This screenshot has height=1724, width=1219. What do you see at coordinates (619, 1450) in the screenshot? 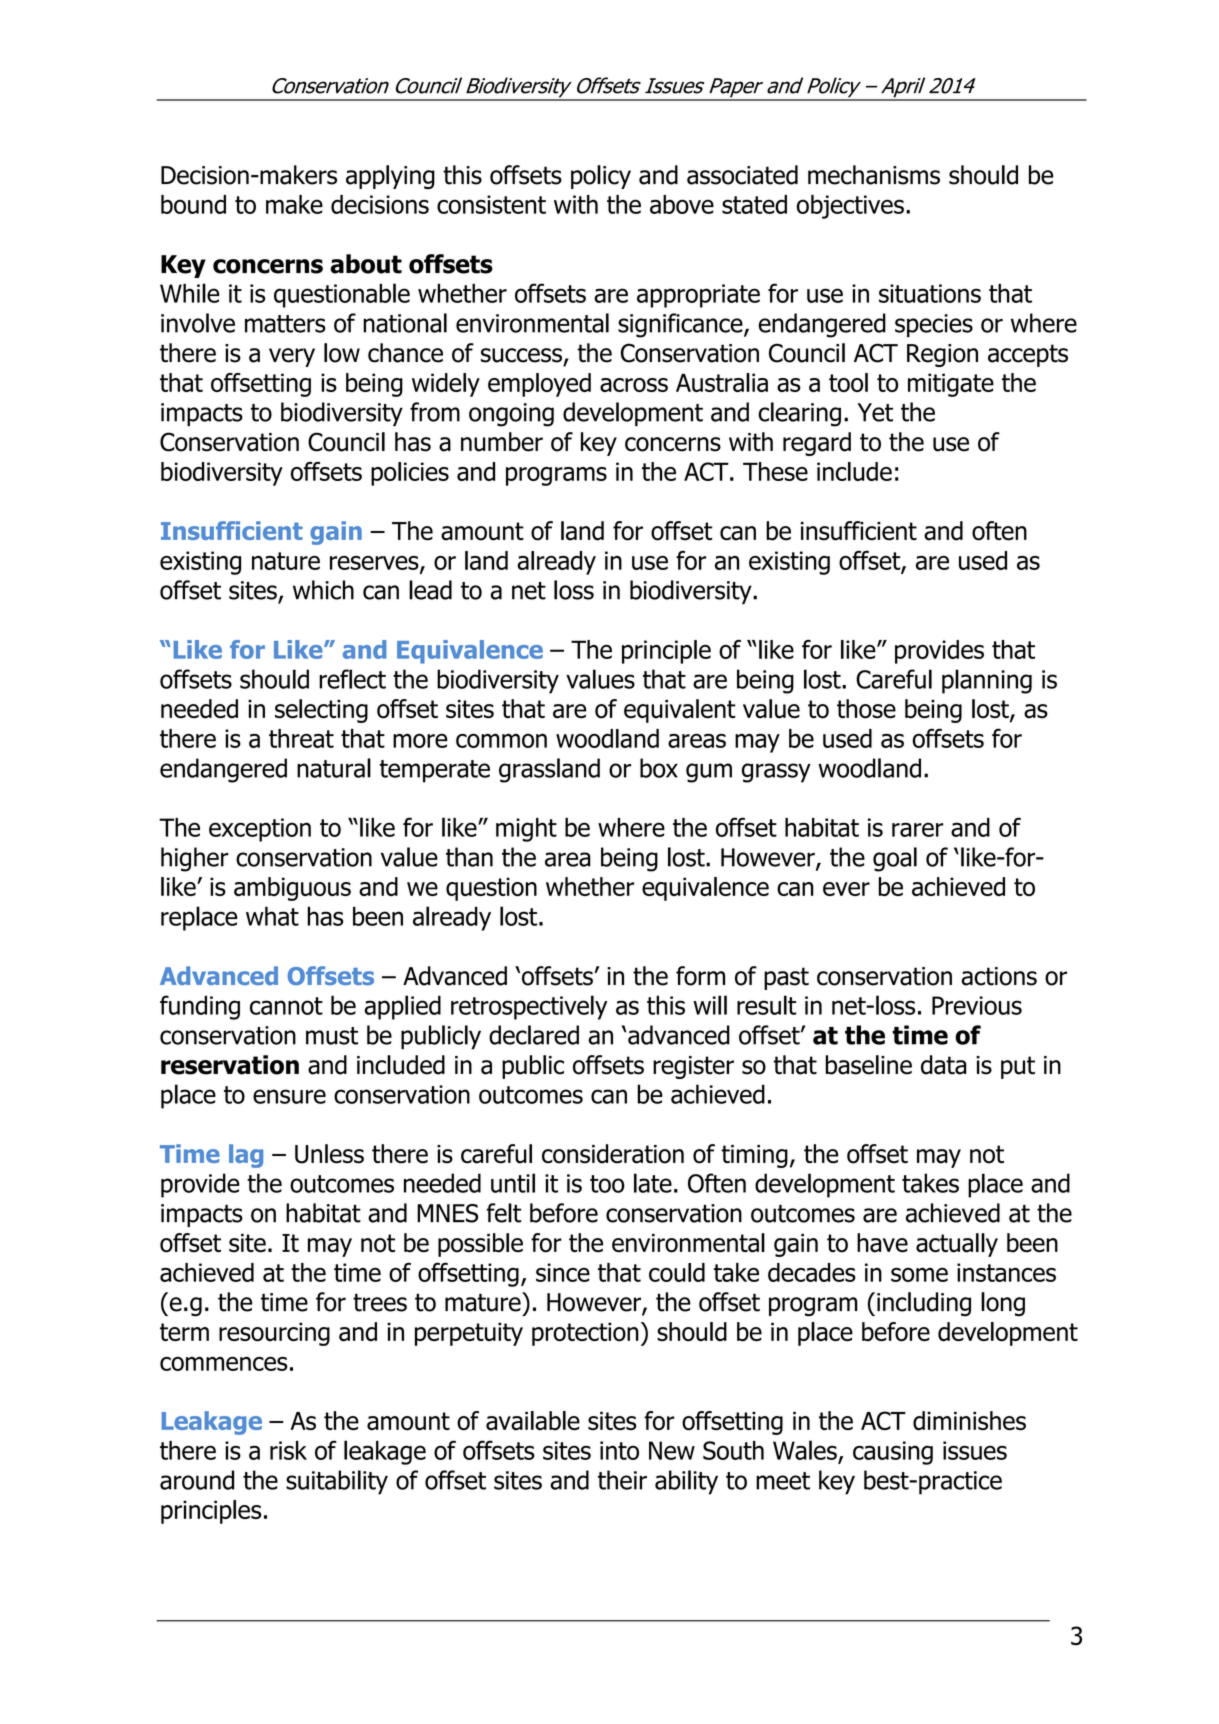
I see `into` at bounding box center [619, 1450].
